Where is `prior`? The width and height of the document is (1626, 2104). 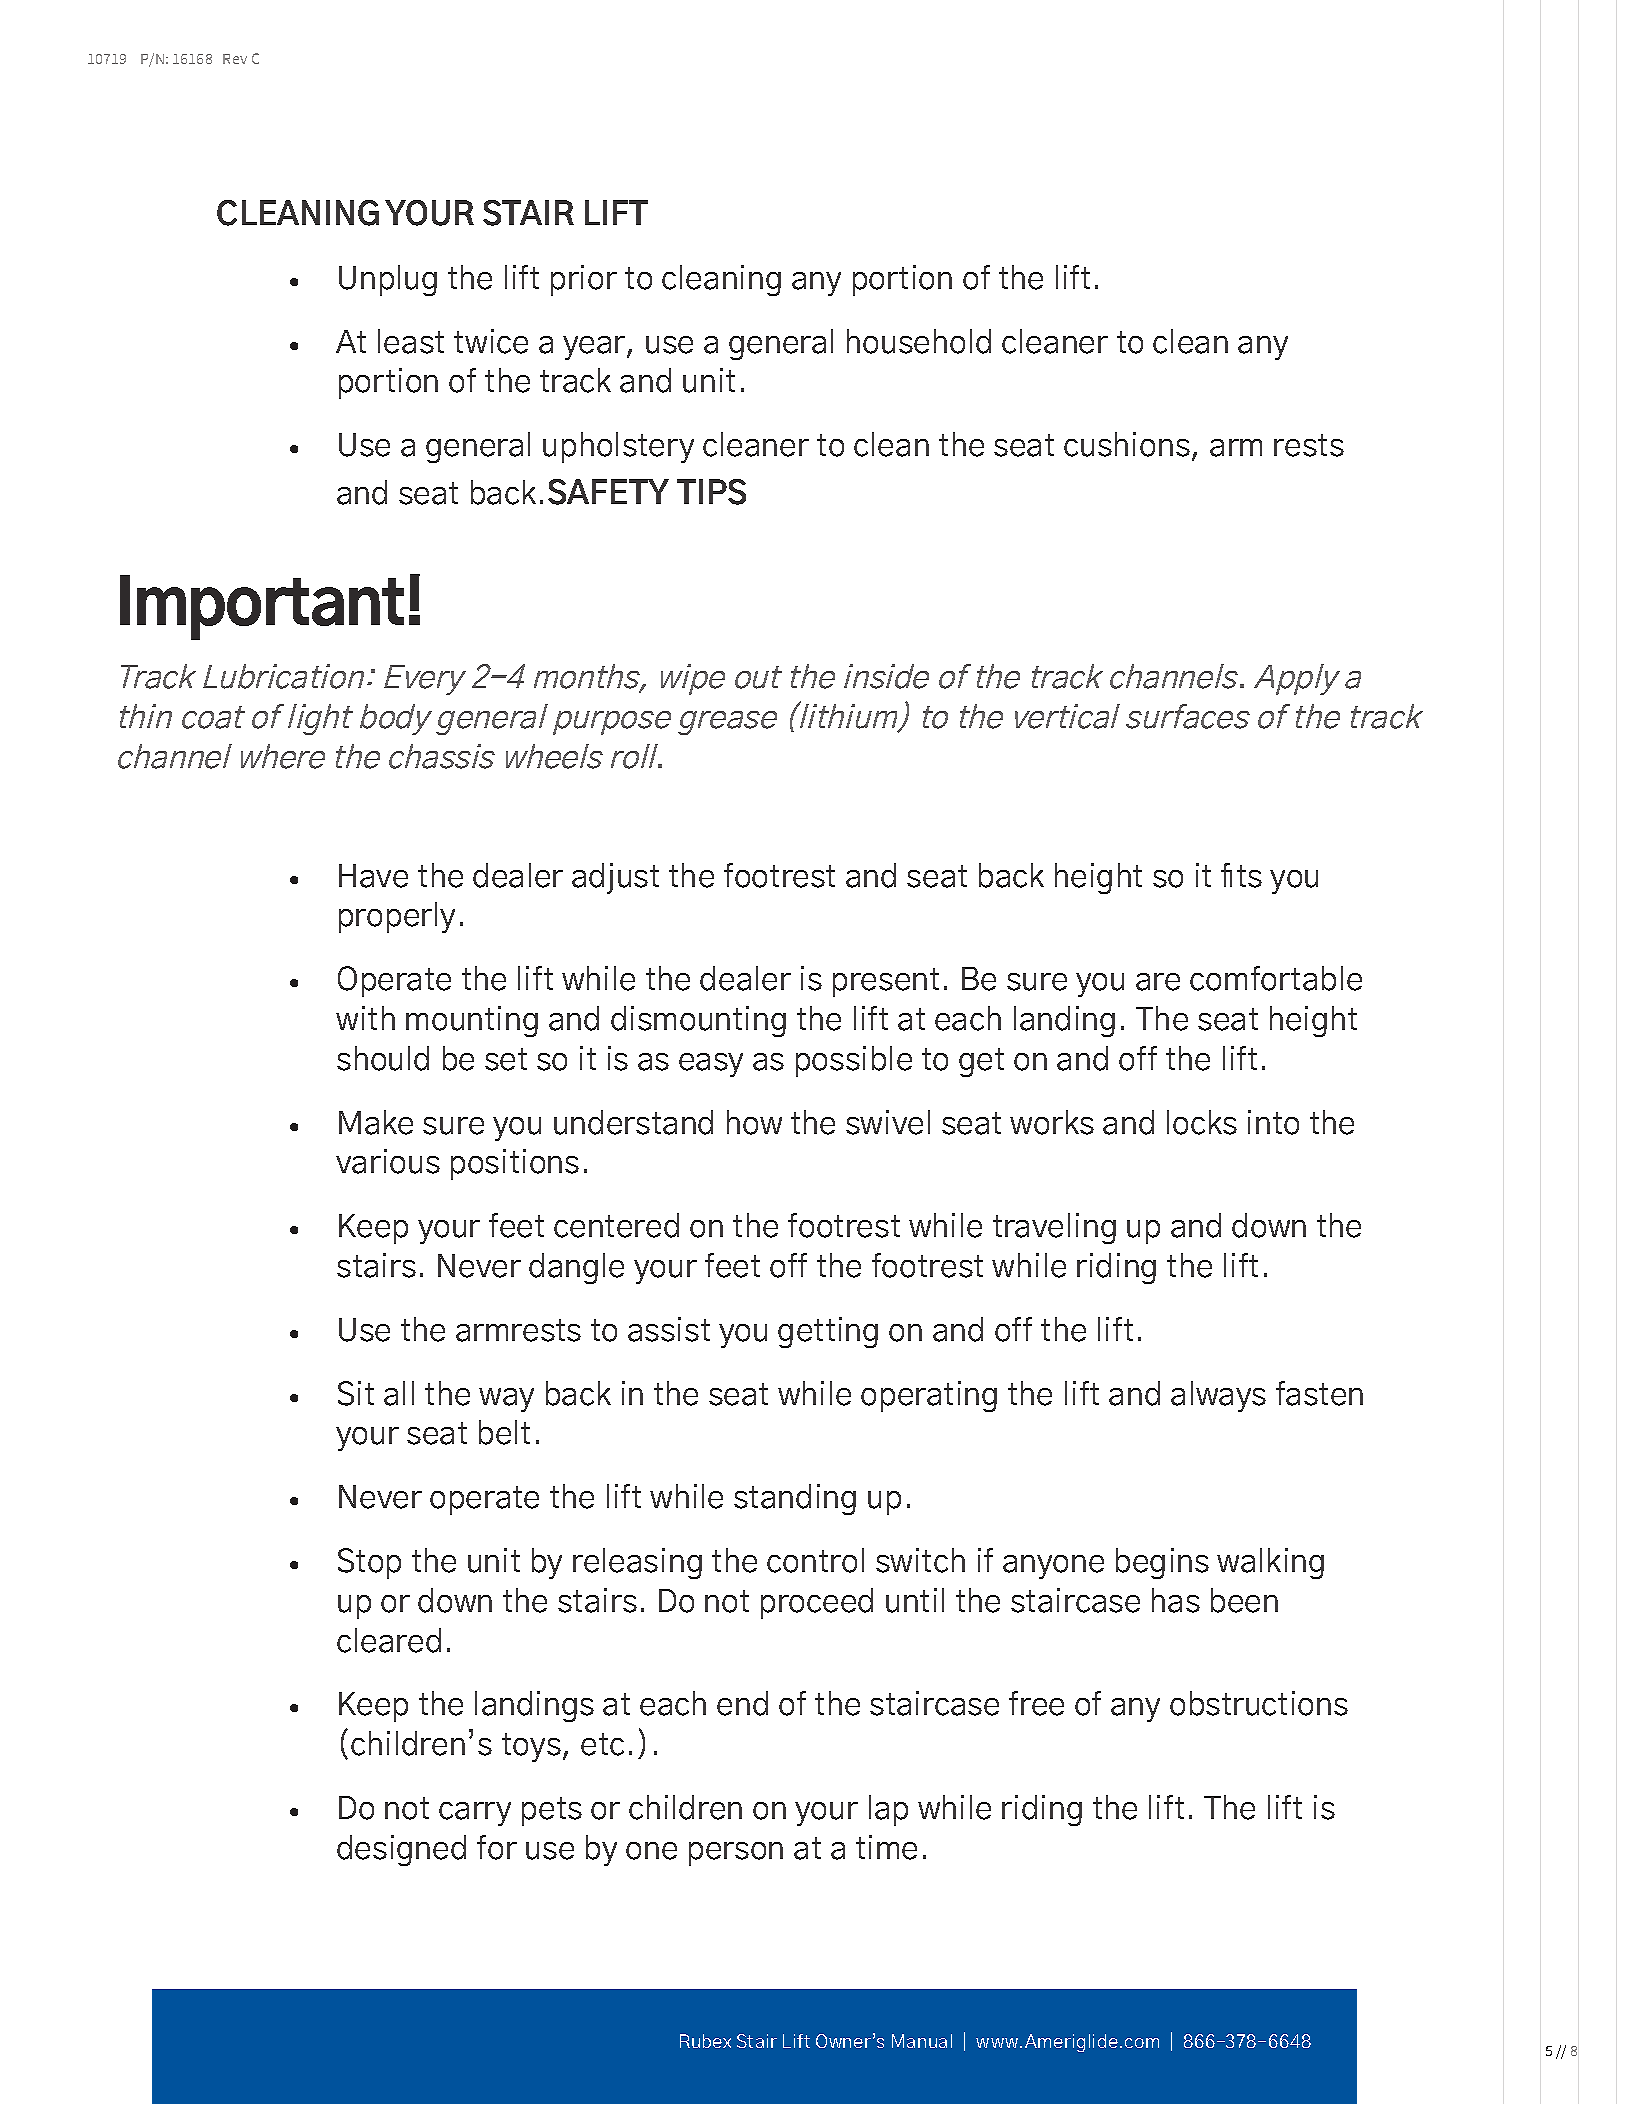 prior is located at coordinates (584, 280).
